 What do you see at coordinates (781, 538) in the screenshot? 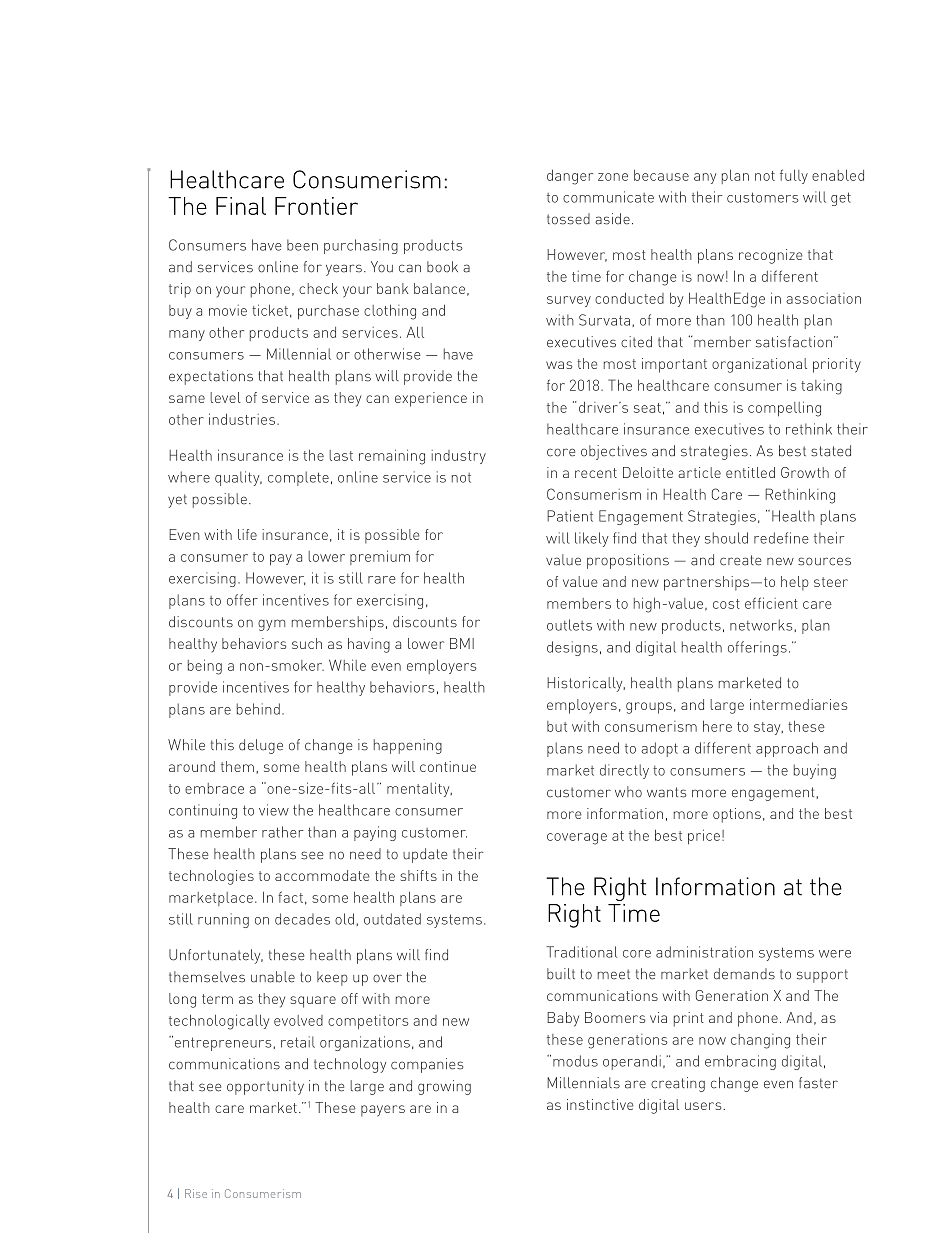
I see `redefine` at bounding box center [781, 538].
